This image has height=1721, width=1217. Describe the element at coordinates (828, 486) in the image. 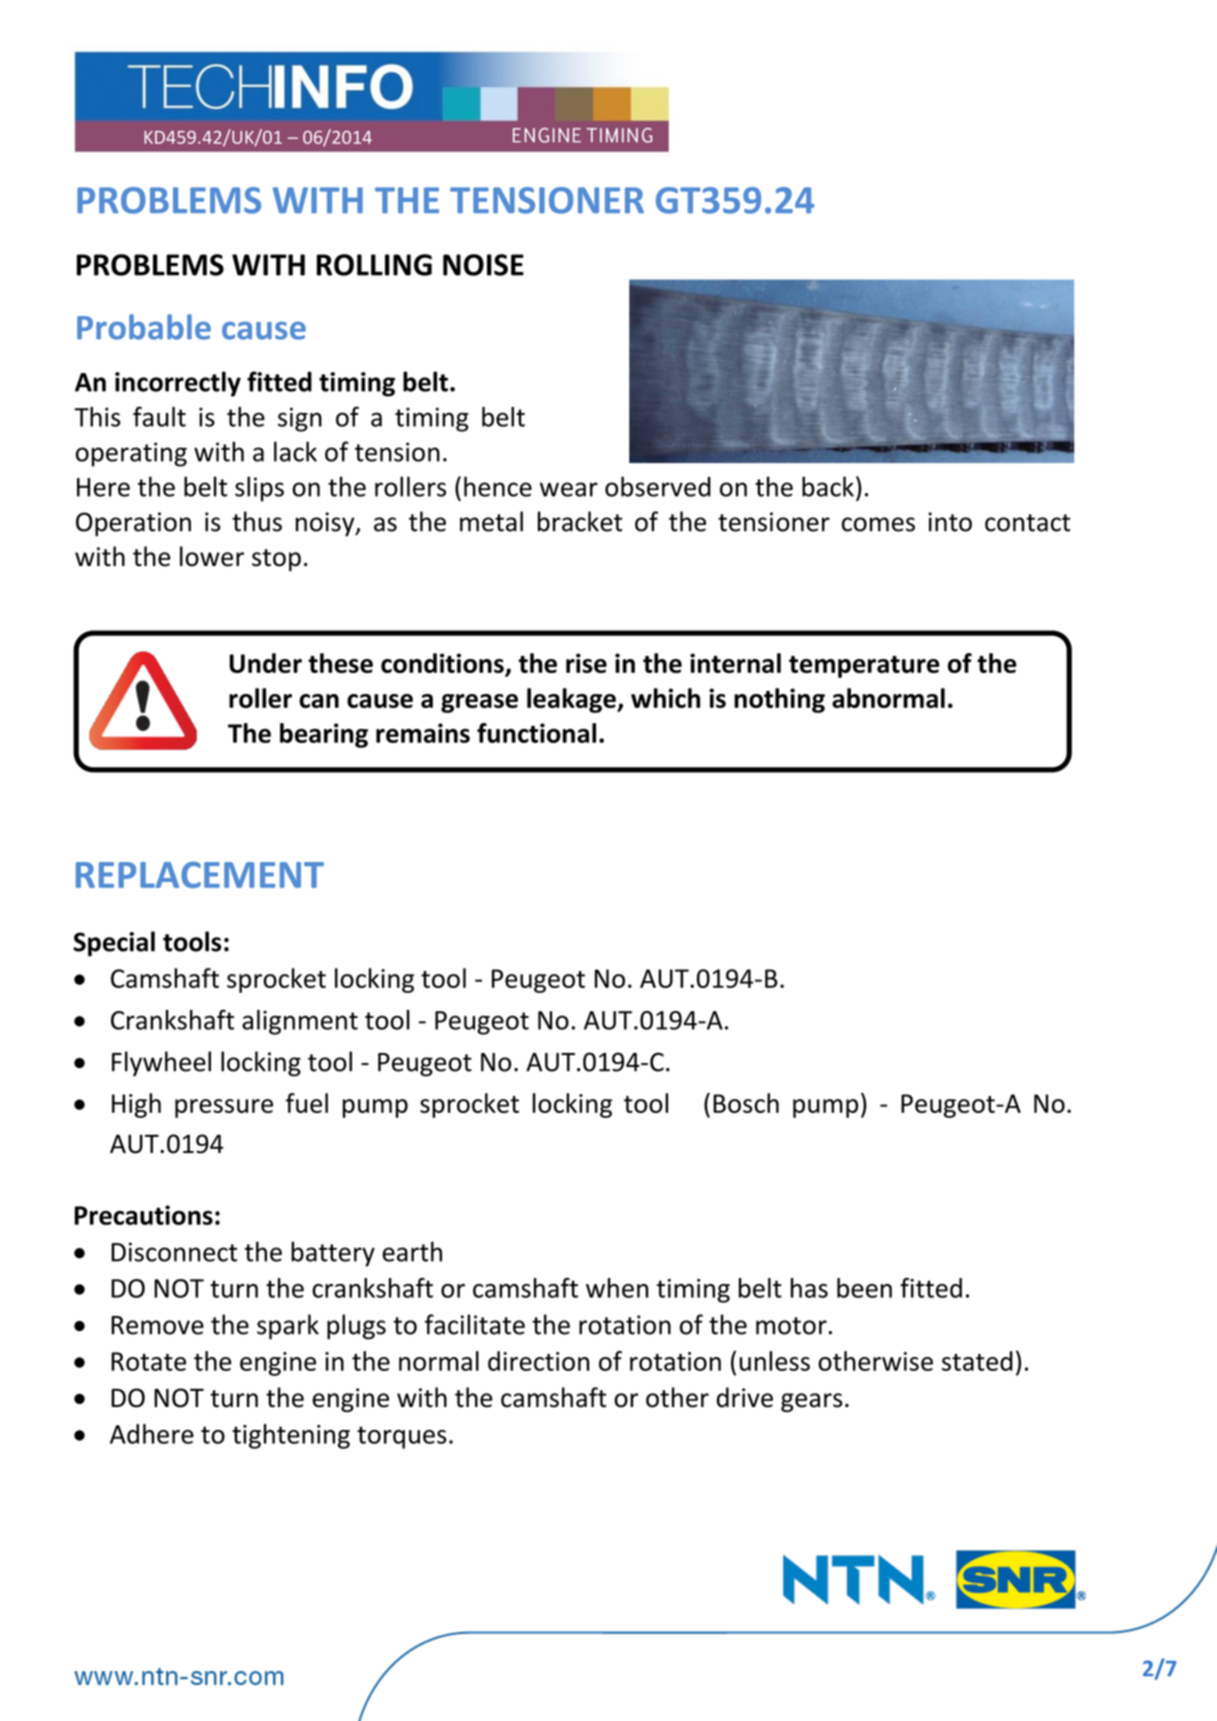

I see `back` at that location.
